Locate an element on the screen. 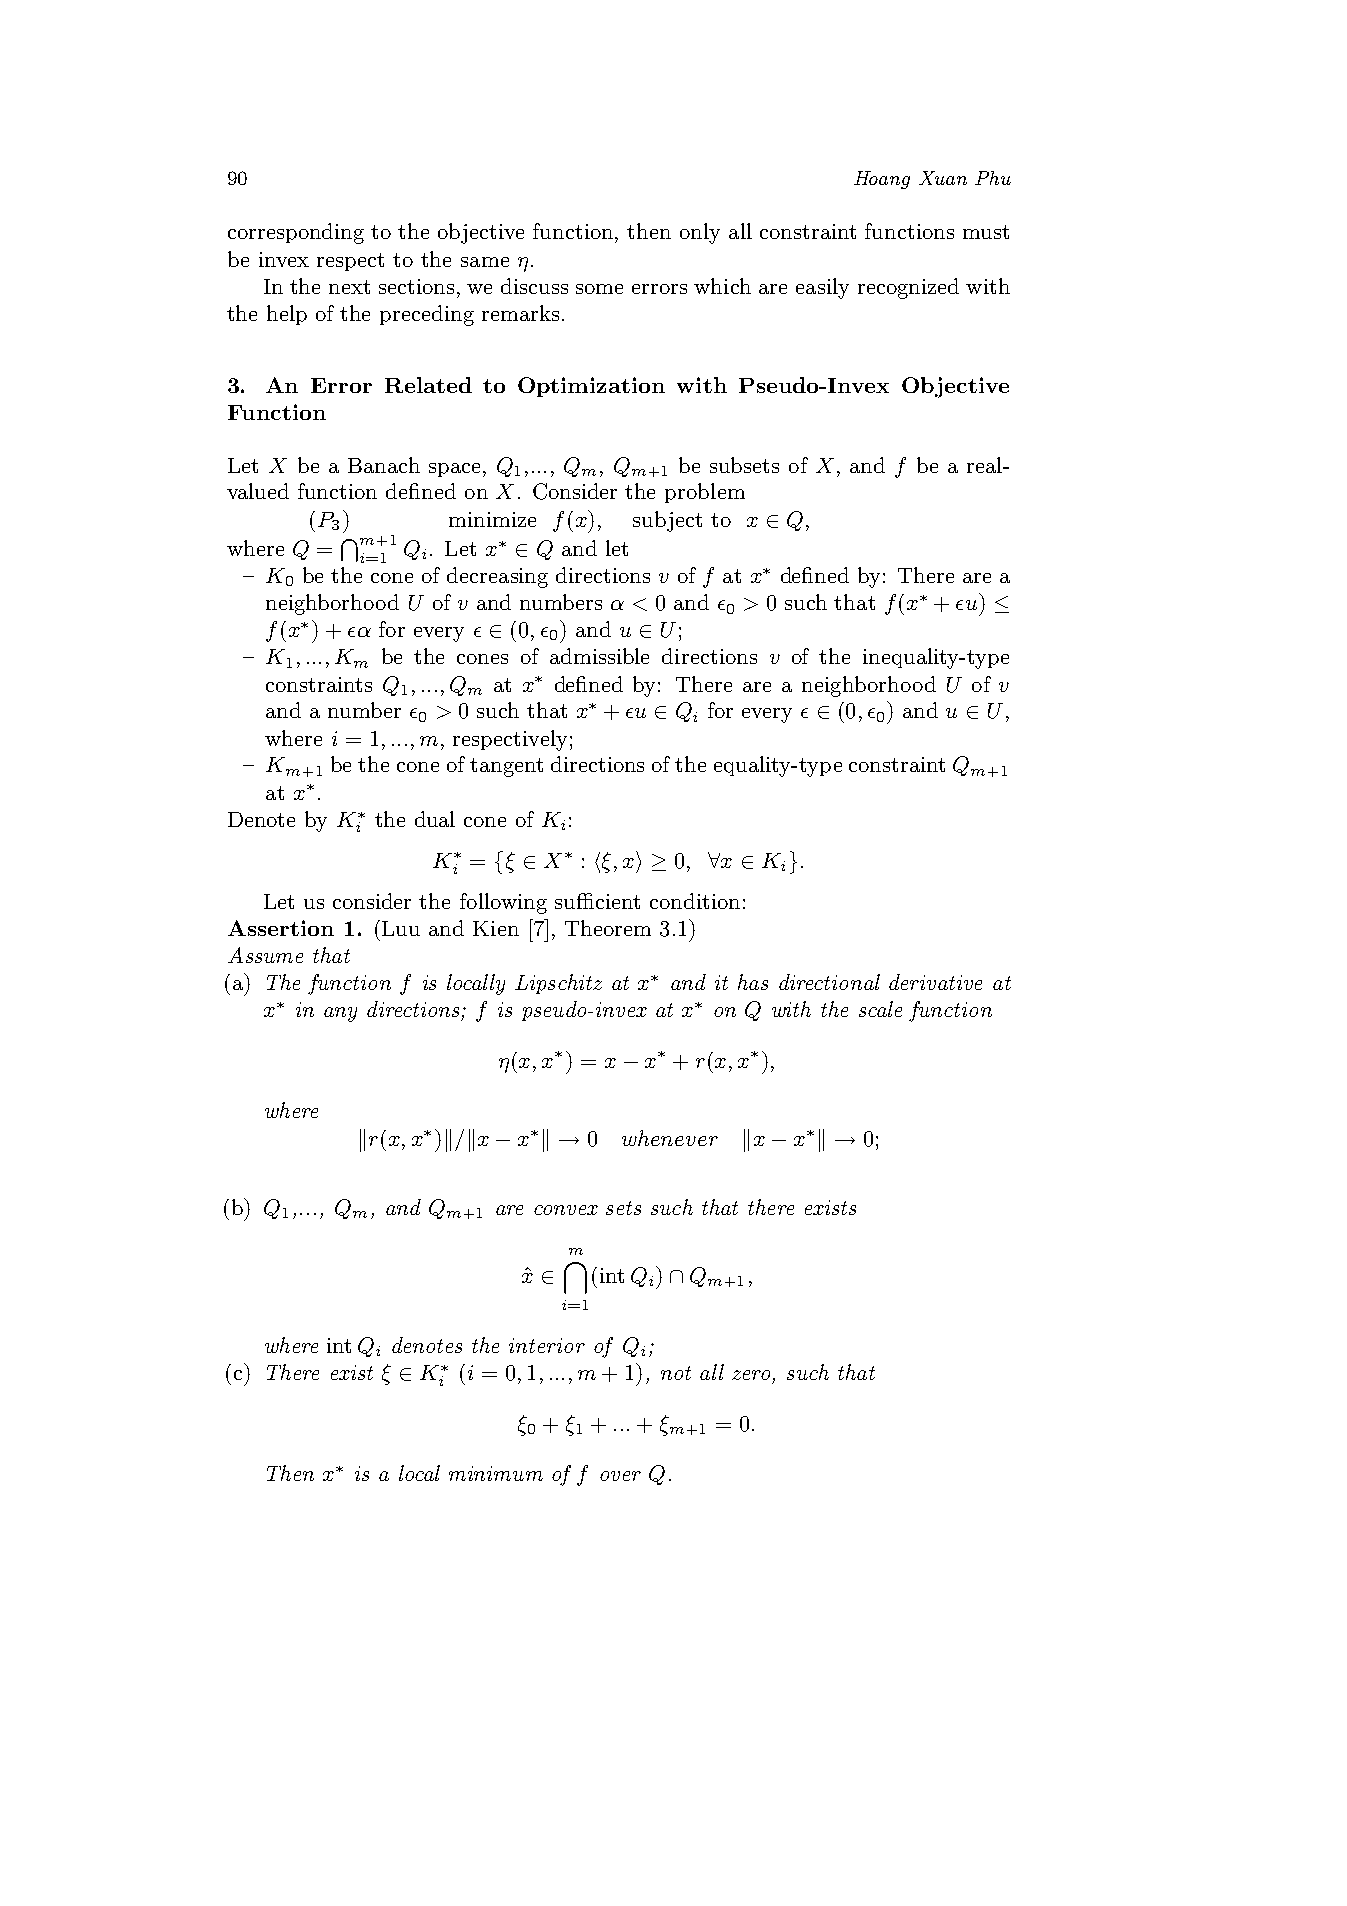  corresponding is located at coordinates (296, 233).
